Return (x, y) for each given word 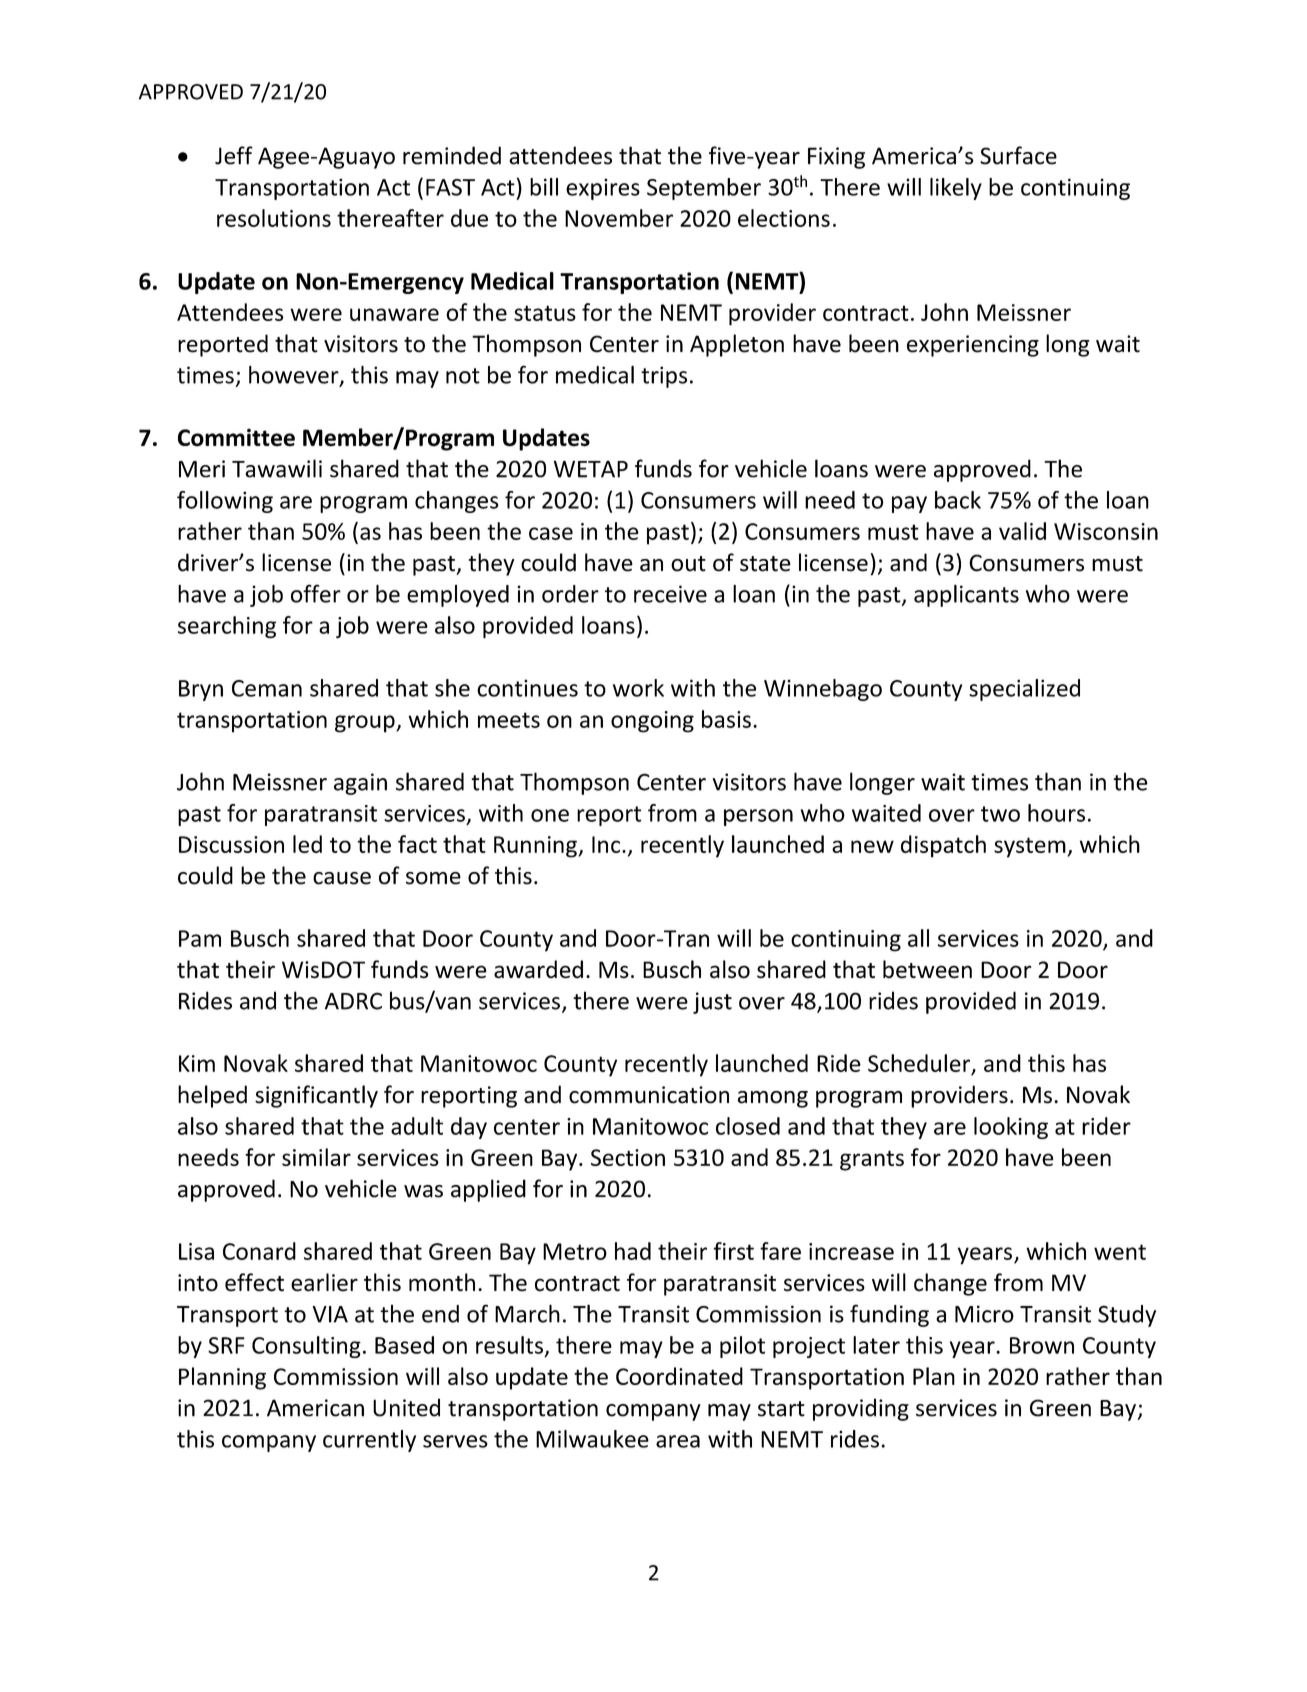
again (360, 784)
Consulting (306, 1347)
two (1000, 814)
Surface (1018, 155)
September (704, 189)
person (758, 817)
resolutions (274, 218)
